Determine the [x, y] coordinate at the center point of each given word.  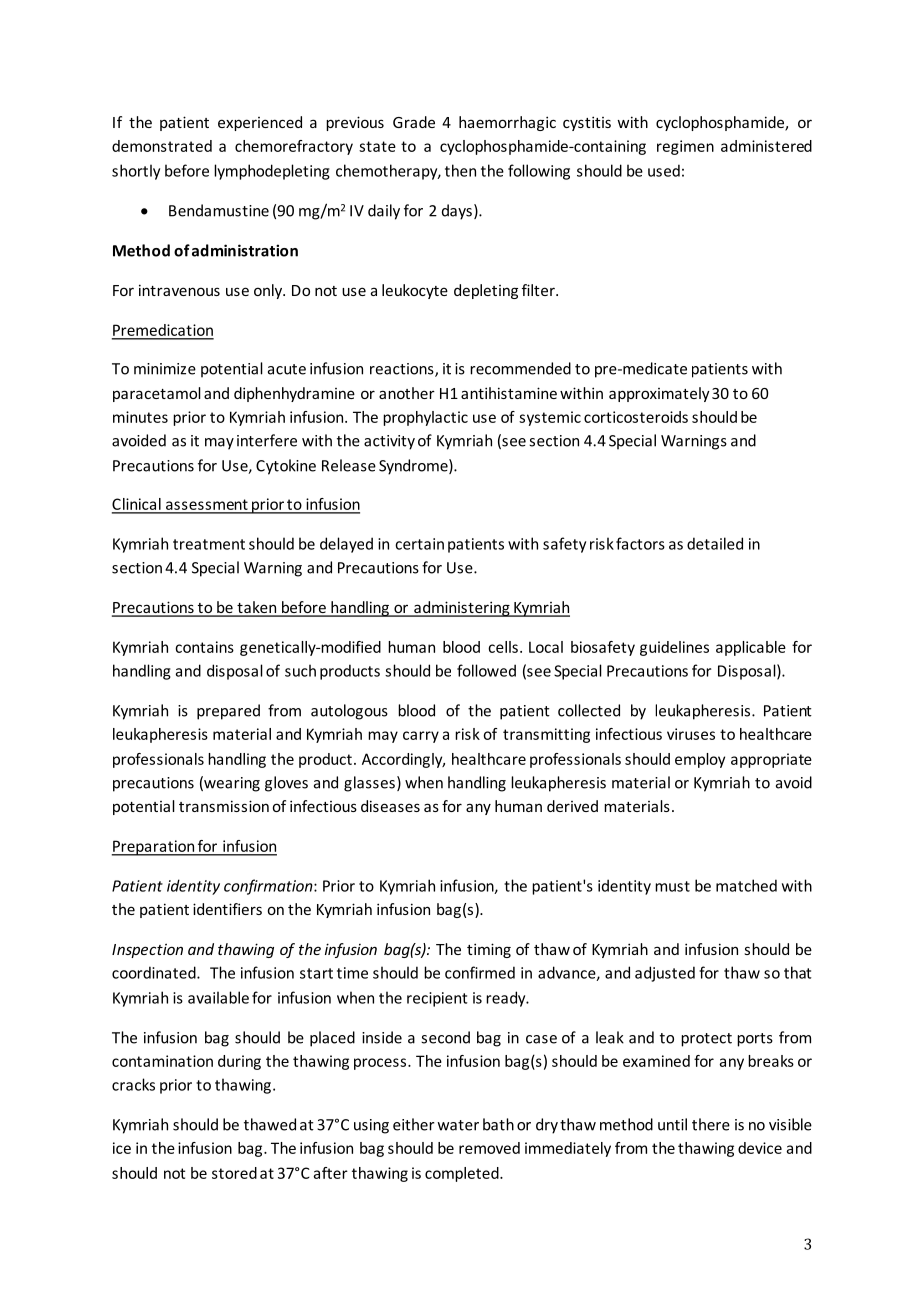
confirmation [269, 887]
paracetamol [157, 394]
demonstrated [162, 146]
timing [489, 950]
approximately [659, 394]
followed [486, 670]
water [458, 1125]
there [711, 1124]
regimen [685, 147]
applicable [751, 648]
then [460, 170]
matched [746, 885]
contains [204, 647]
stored [234, 1173]
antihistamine [509, 393]
